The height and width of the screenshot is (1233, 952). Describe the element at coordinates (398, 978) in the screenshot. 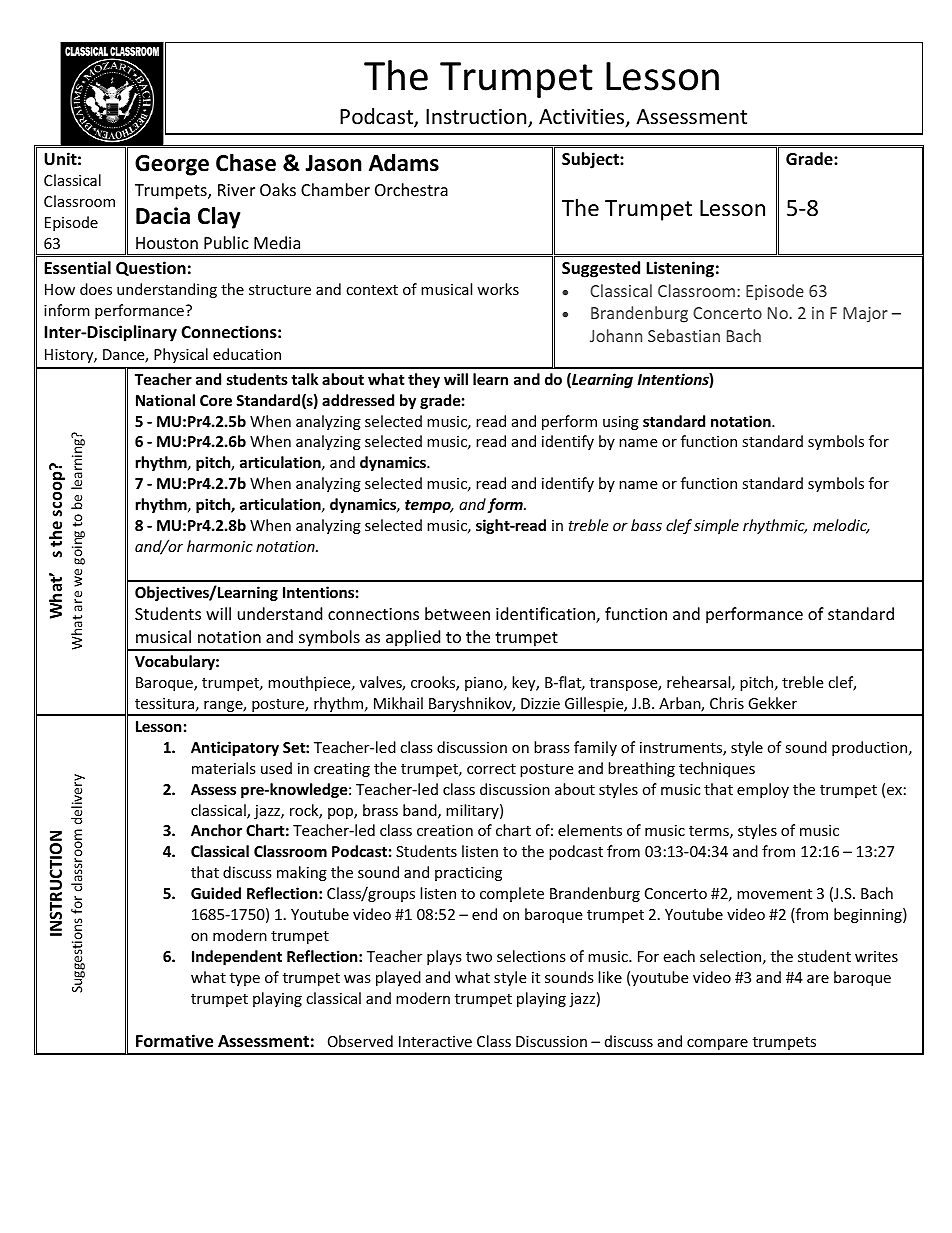

I see `played` at that location.
